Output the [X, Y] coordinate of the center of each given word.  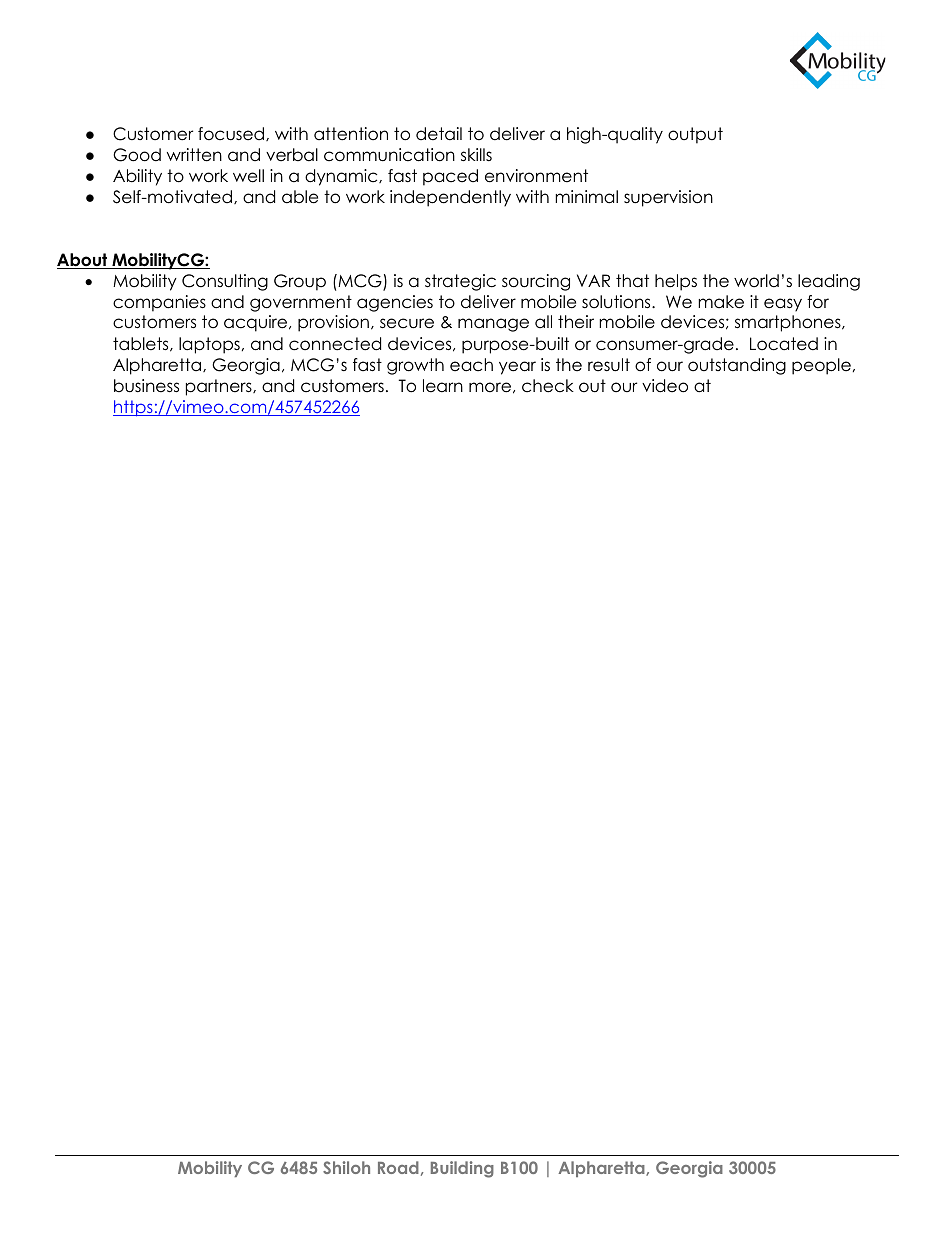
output [695, 135]
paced [450, 177]
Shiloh [346, 1167]
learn [443, 386]
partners [220, 387]
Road [398, 1167]
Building [462, 1169]
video [665, 386]
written [194, 155]
